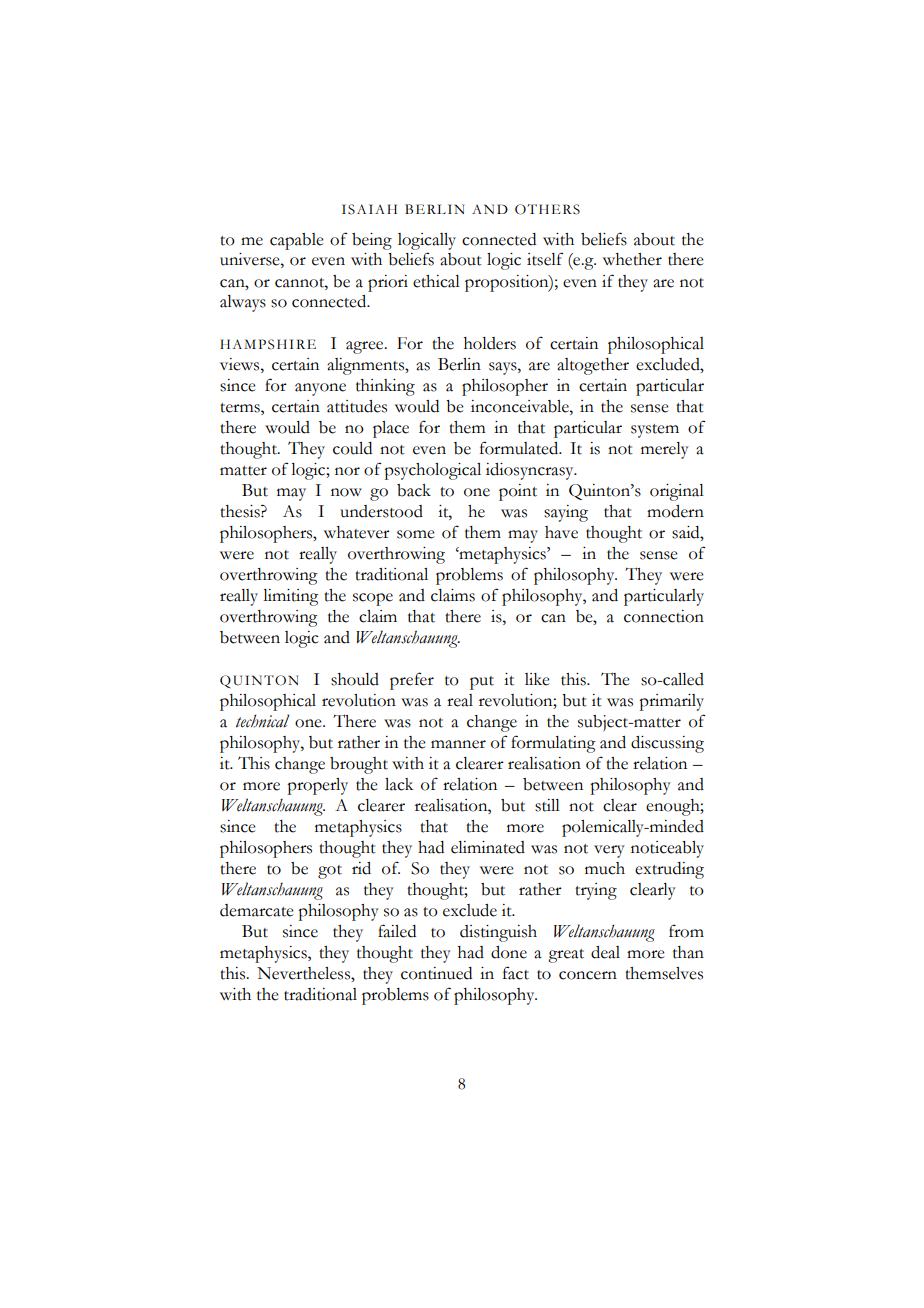 This screenshot has height=1308, width=924. Describe the element at coordinates (317, 786) in the screenshot. I see `properly` at that location.
